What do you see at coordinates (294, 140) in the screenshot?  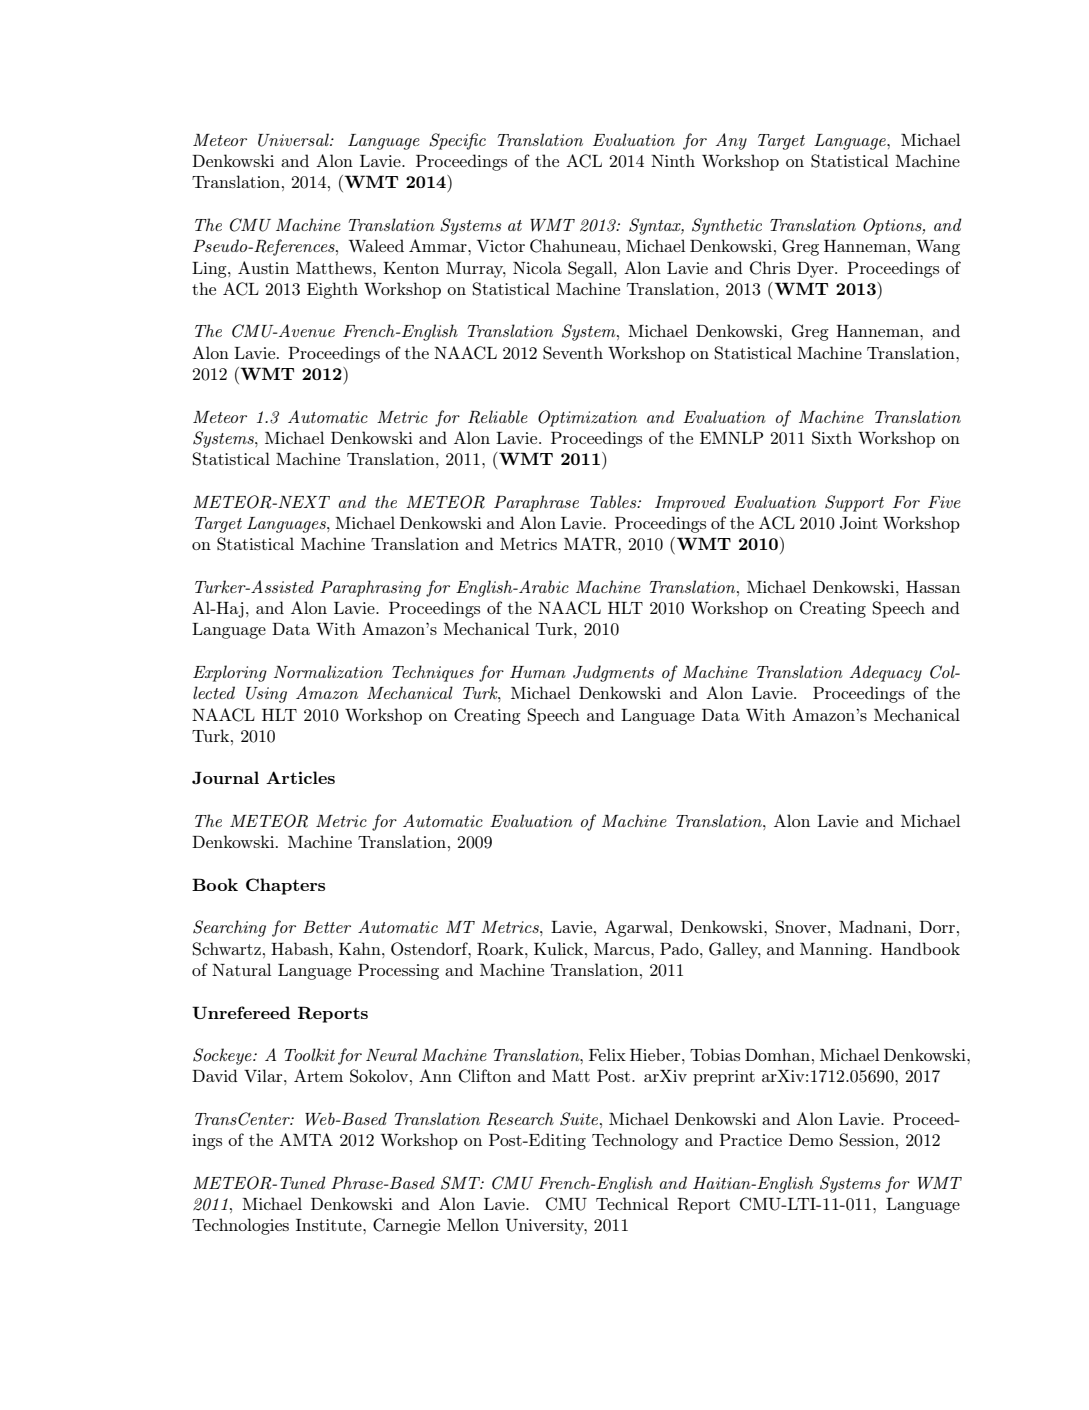 I see `Universal` at bounding box center [294, 140].
